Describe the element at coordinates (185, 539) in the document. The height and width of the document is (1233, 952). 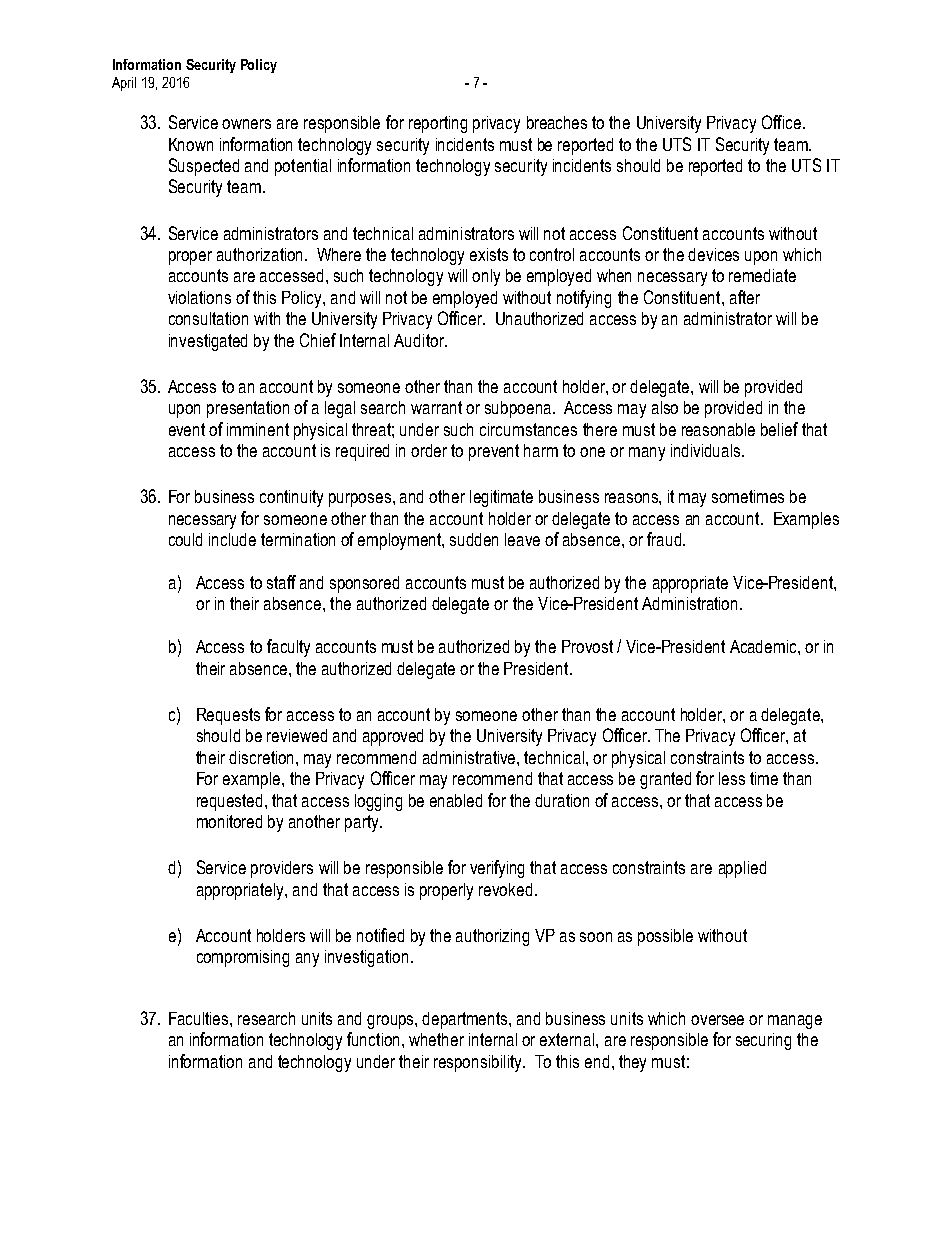
I see `could` at that location.
